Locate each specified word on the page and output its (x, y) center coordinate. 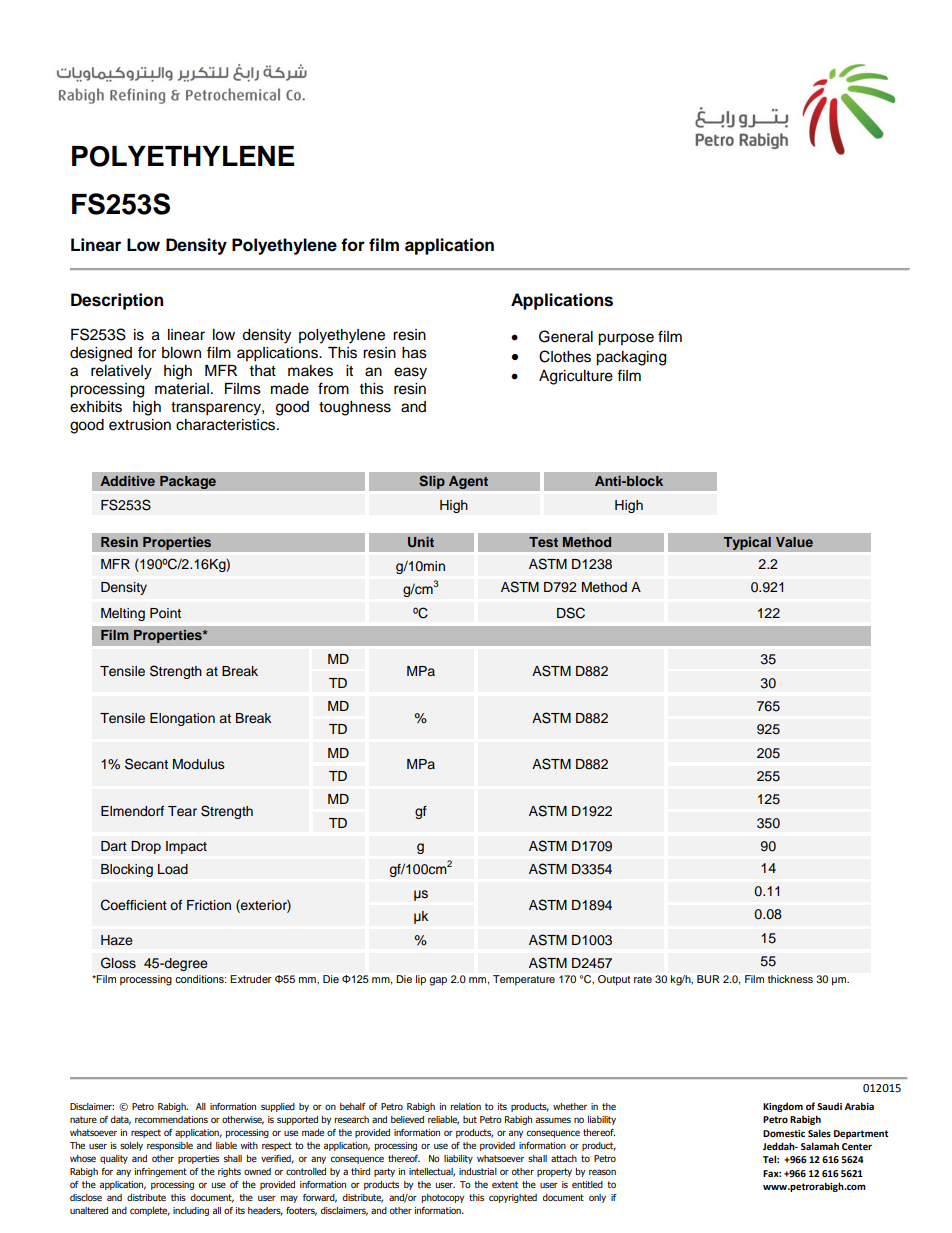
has (414, 353)
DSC (571, 613)
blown (181, 353)
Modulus (199, 764)
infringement (161, 1172)
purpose (626, 339)
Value (794, 542)
